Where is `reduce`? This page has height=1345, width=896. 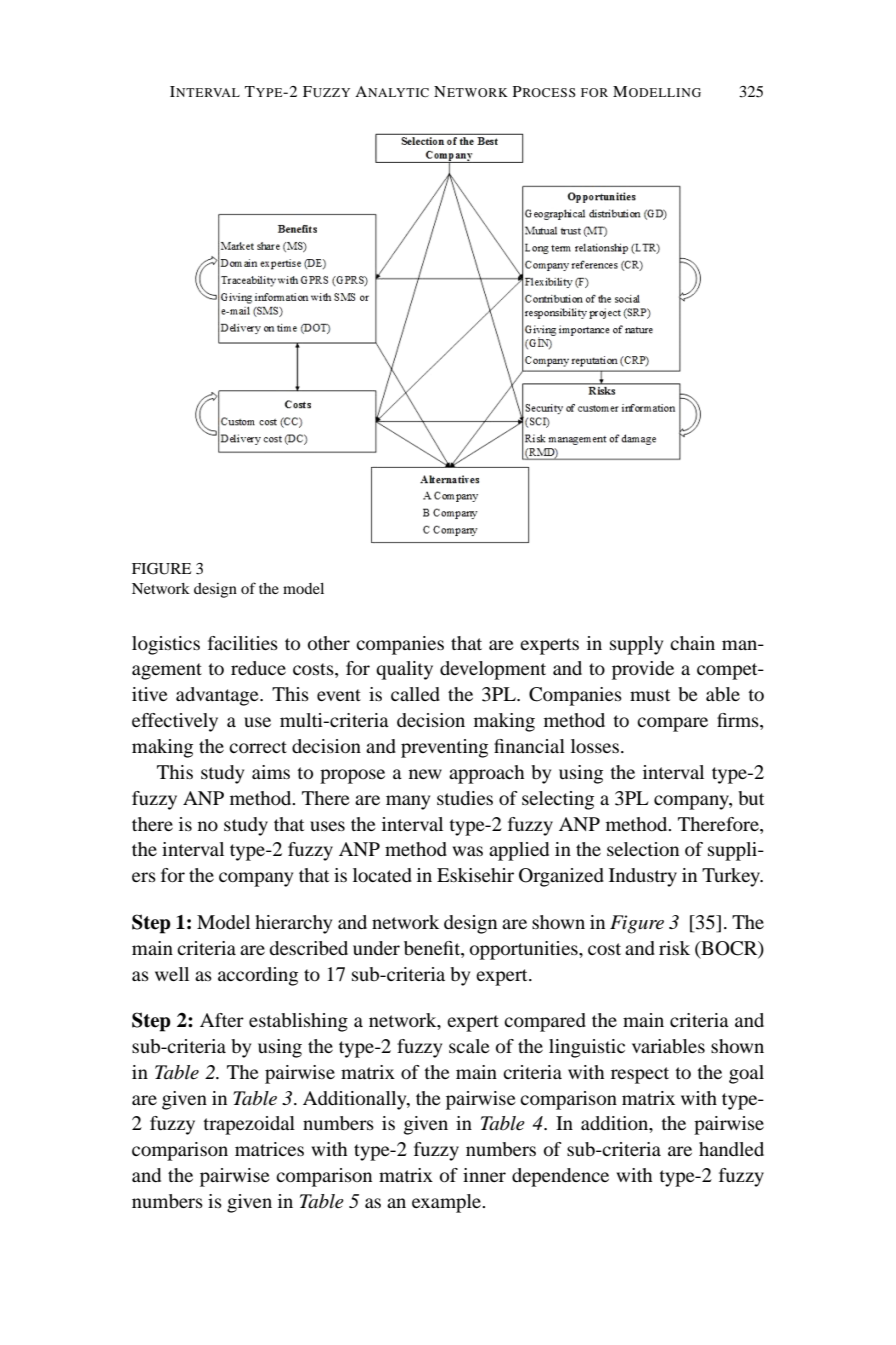
reduce is located at coordinates (258, 668).
